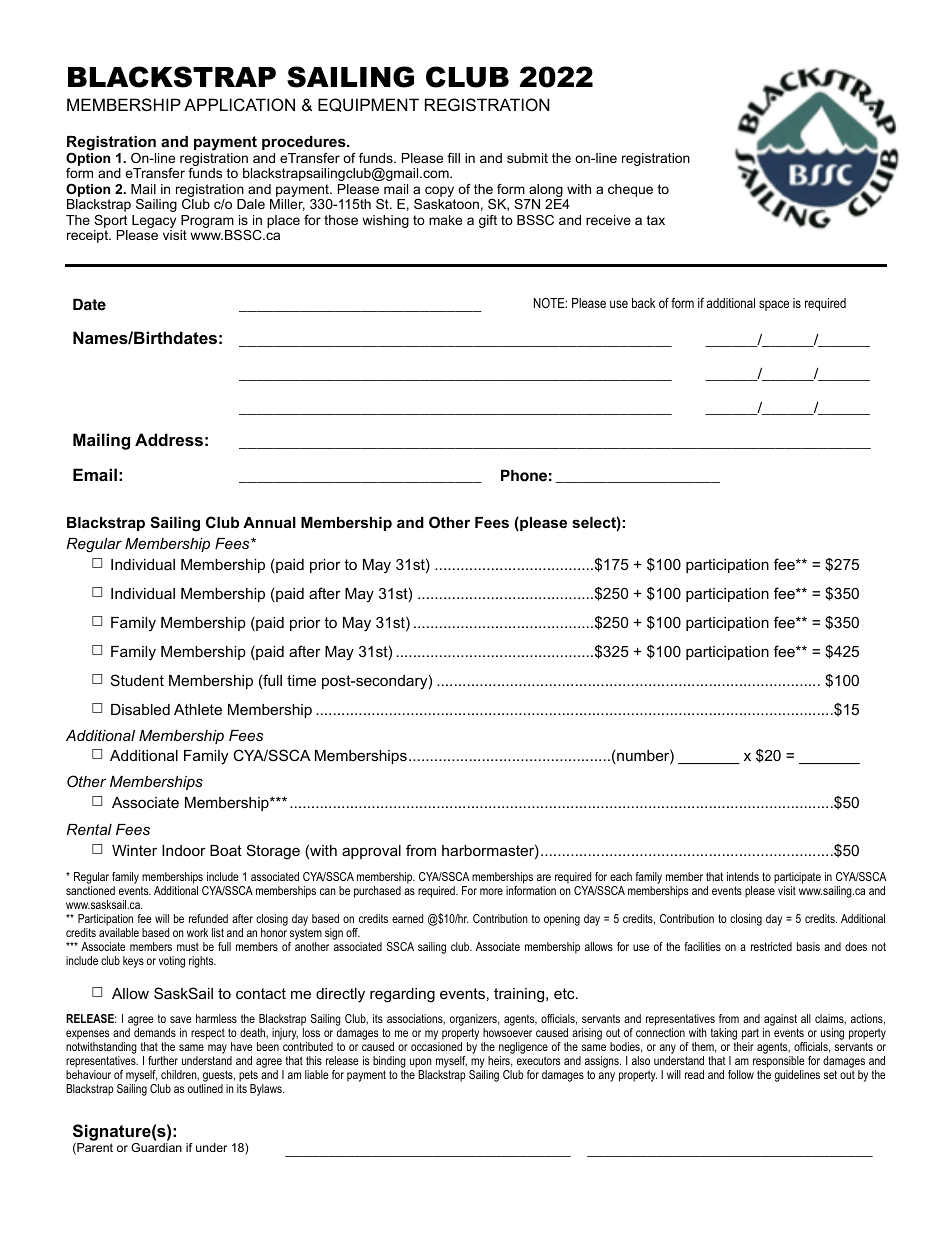 The image size is (952, 1233). Describe the element at coordinates (491, 891) in the screenshot. I see `more` at that location.
